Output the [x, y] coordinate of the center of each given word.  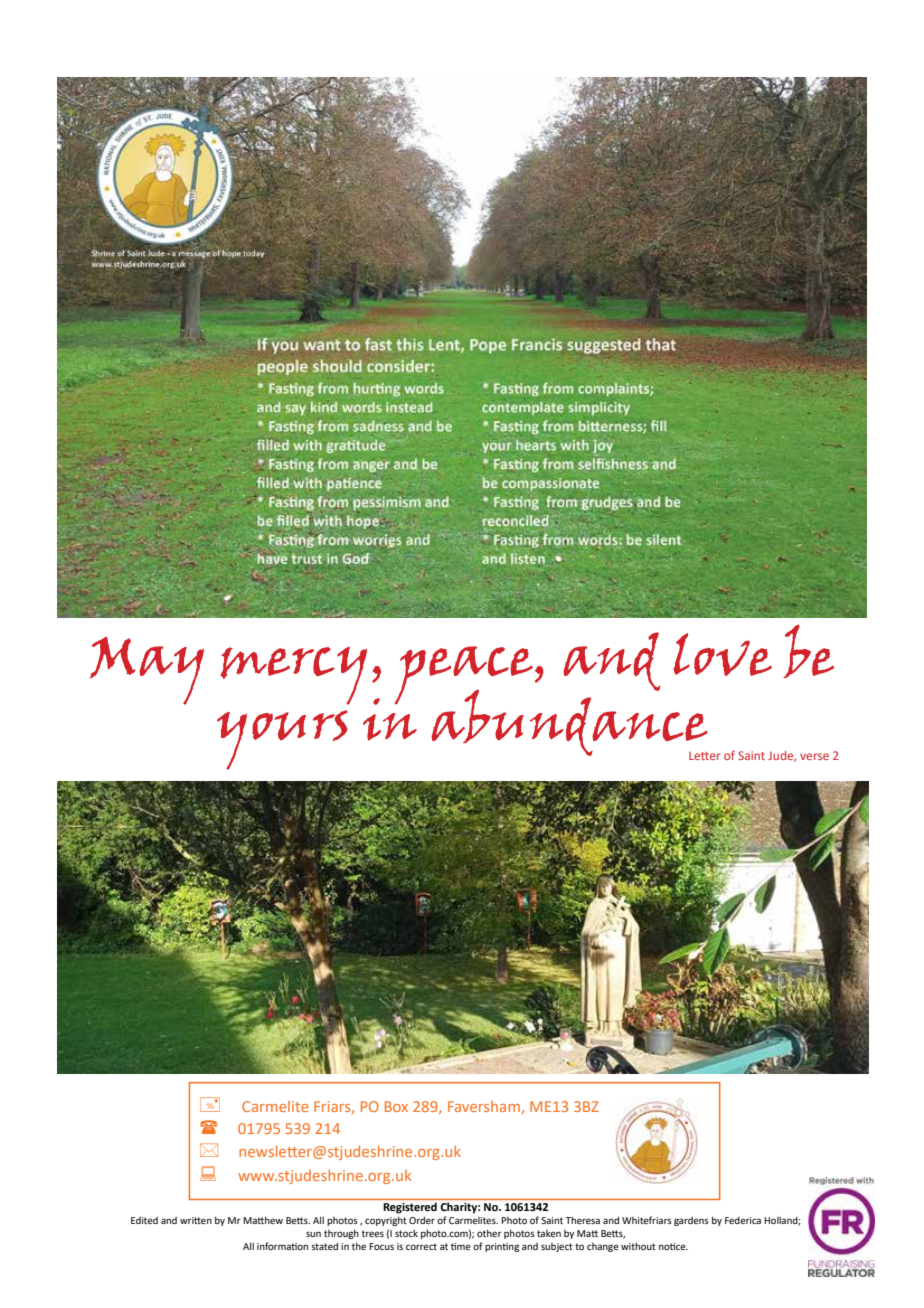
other [489, 1233]
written [196, 1220]
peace [464, 676]
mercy [293, 676]
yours [282, 740]
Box [396, 1106]
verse [814, 756]
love [722, 654]
